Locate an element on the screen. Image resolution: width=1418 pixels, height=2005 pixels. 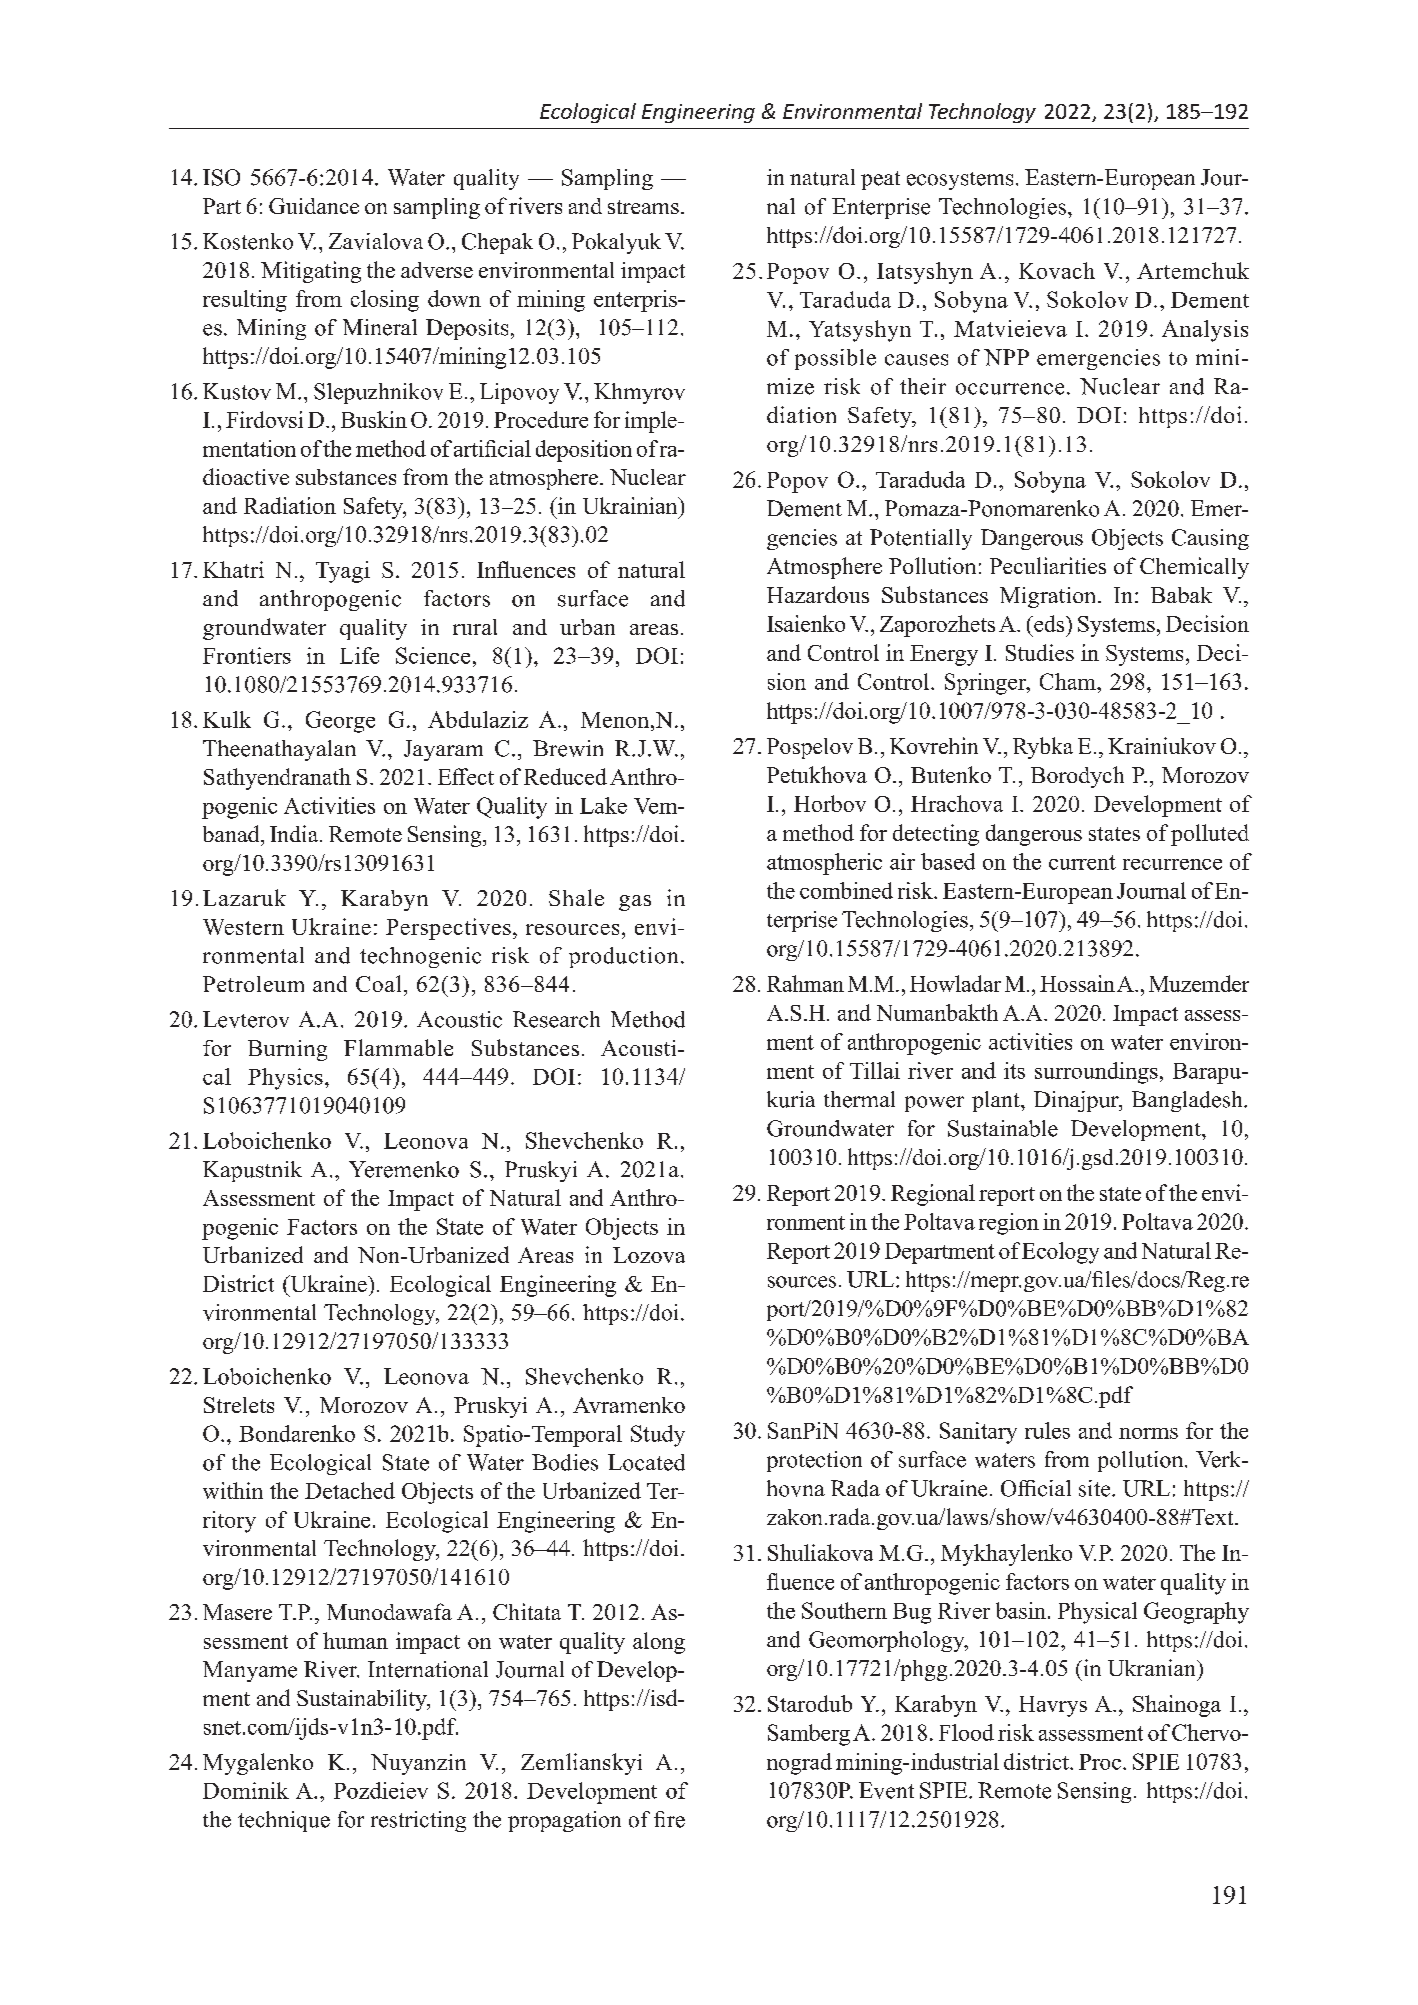
streams is located at coordinates (643, 207).
